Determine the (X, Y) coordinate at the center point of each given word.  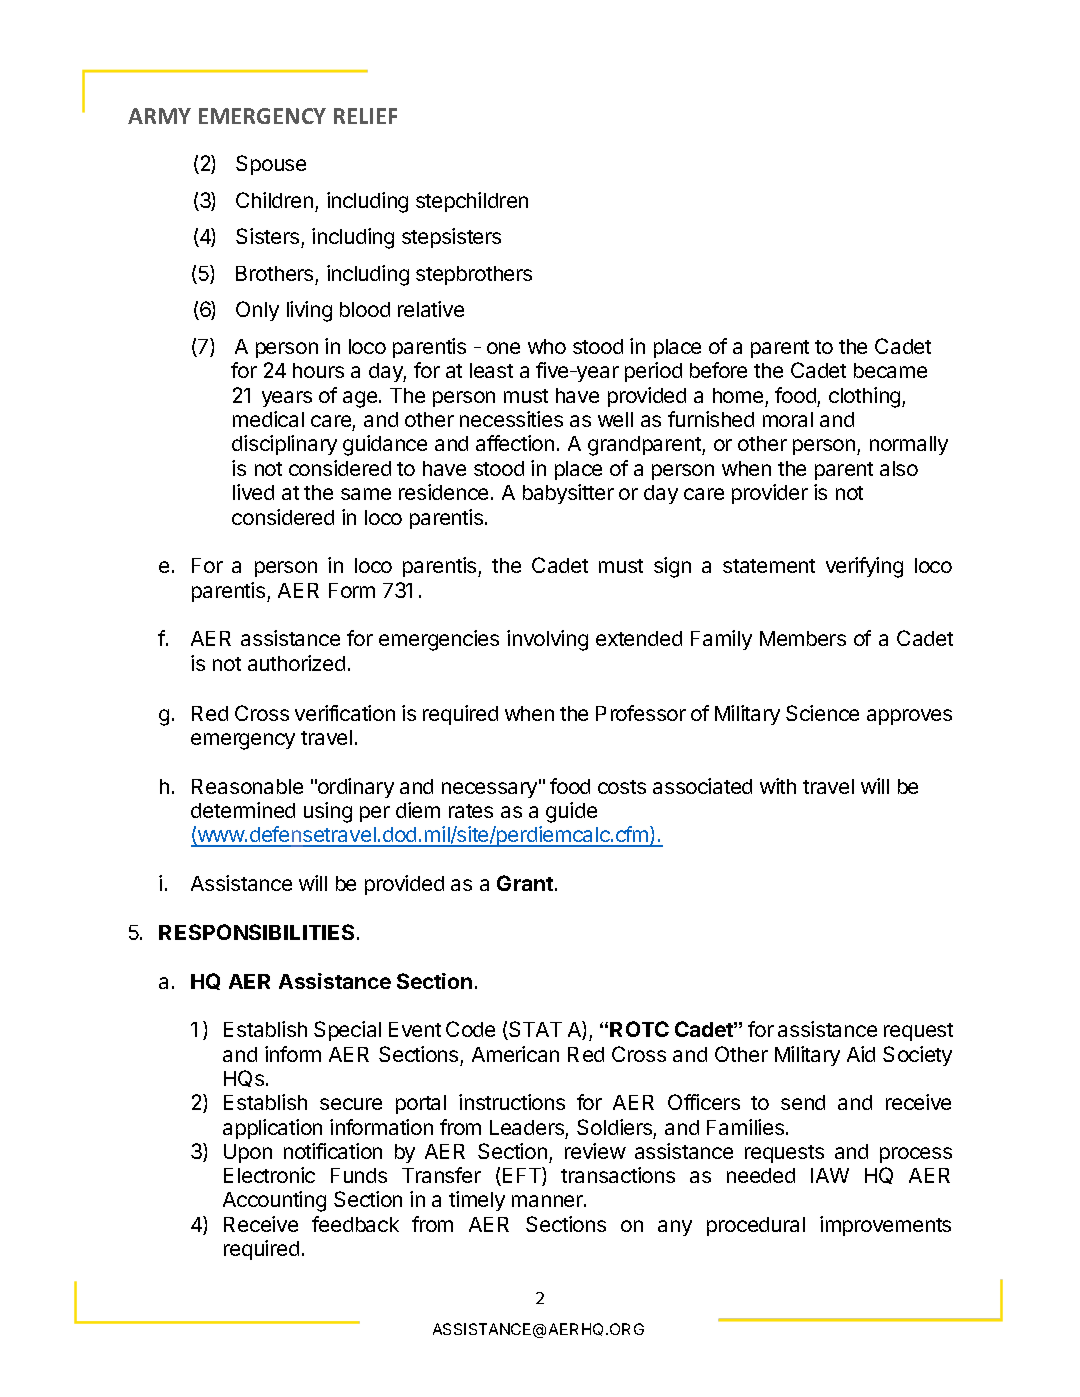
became (890, 370)
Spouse (271, 165)
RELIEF (365, 116)
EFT (521, 1176)
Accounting (274, 1201)
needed (761, 1175)
